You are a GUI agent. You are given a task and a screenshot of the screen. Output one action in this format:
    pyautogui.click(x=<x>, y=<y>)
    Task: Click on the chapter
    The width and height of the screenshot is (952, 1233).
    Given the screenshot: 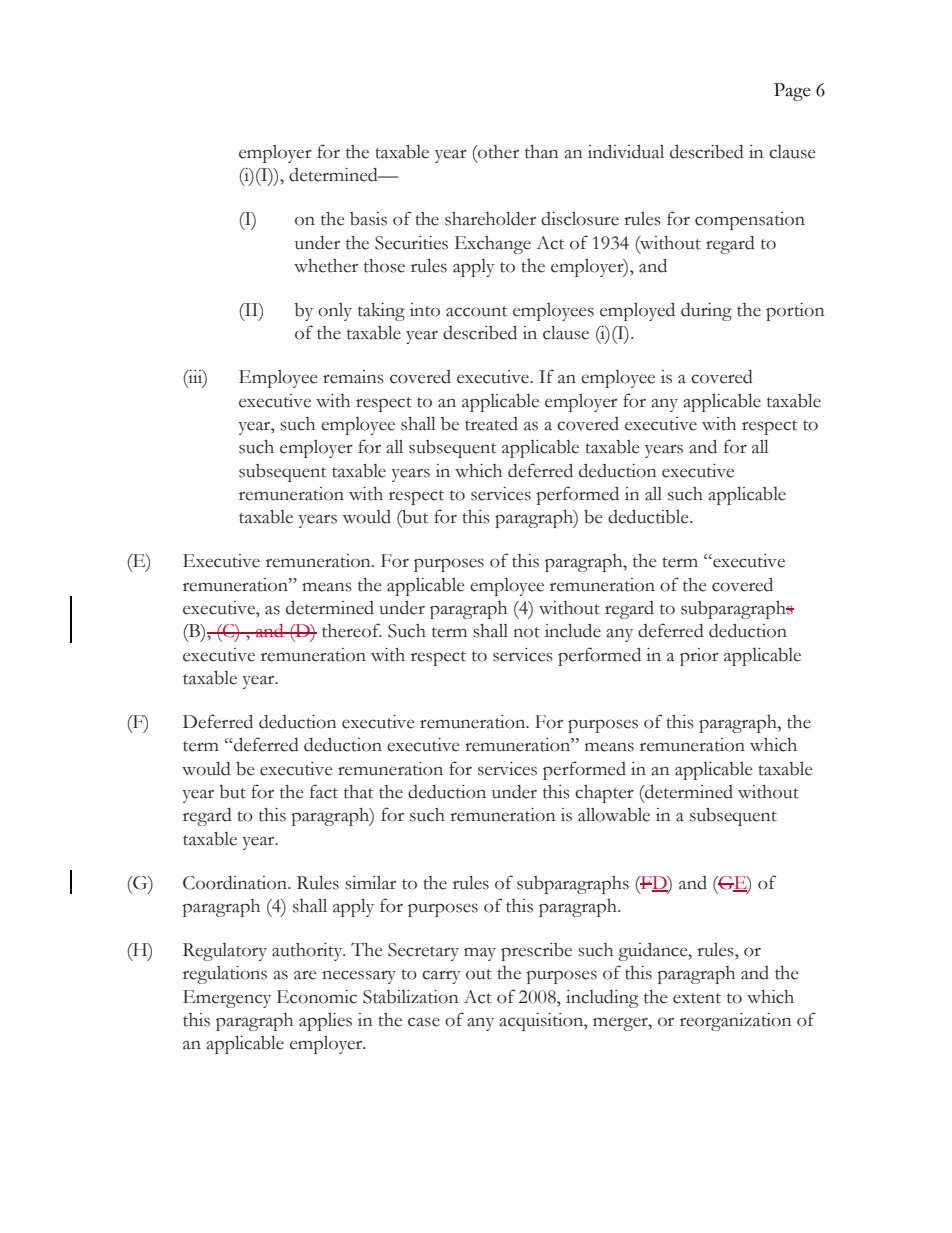 What is the action you would take?
    pyautogui.click(x=604, y=794)
